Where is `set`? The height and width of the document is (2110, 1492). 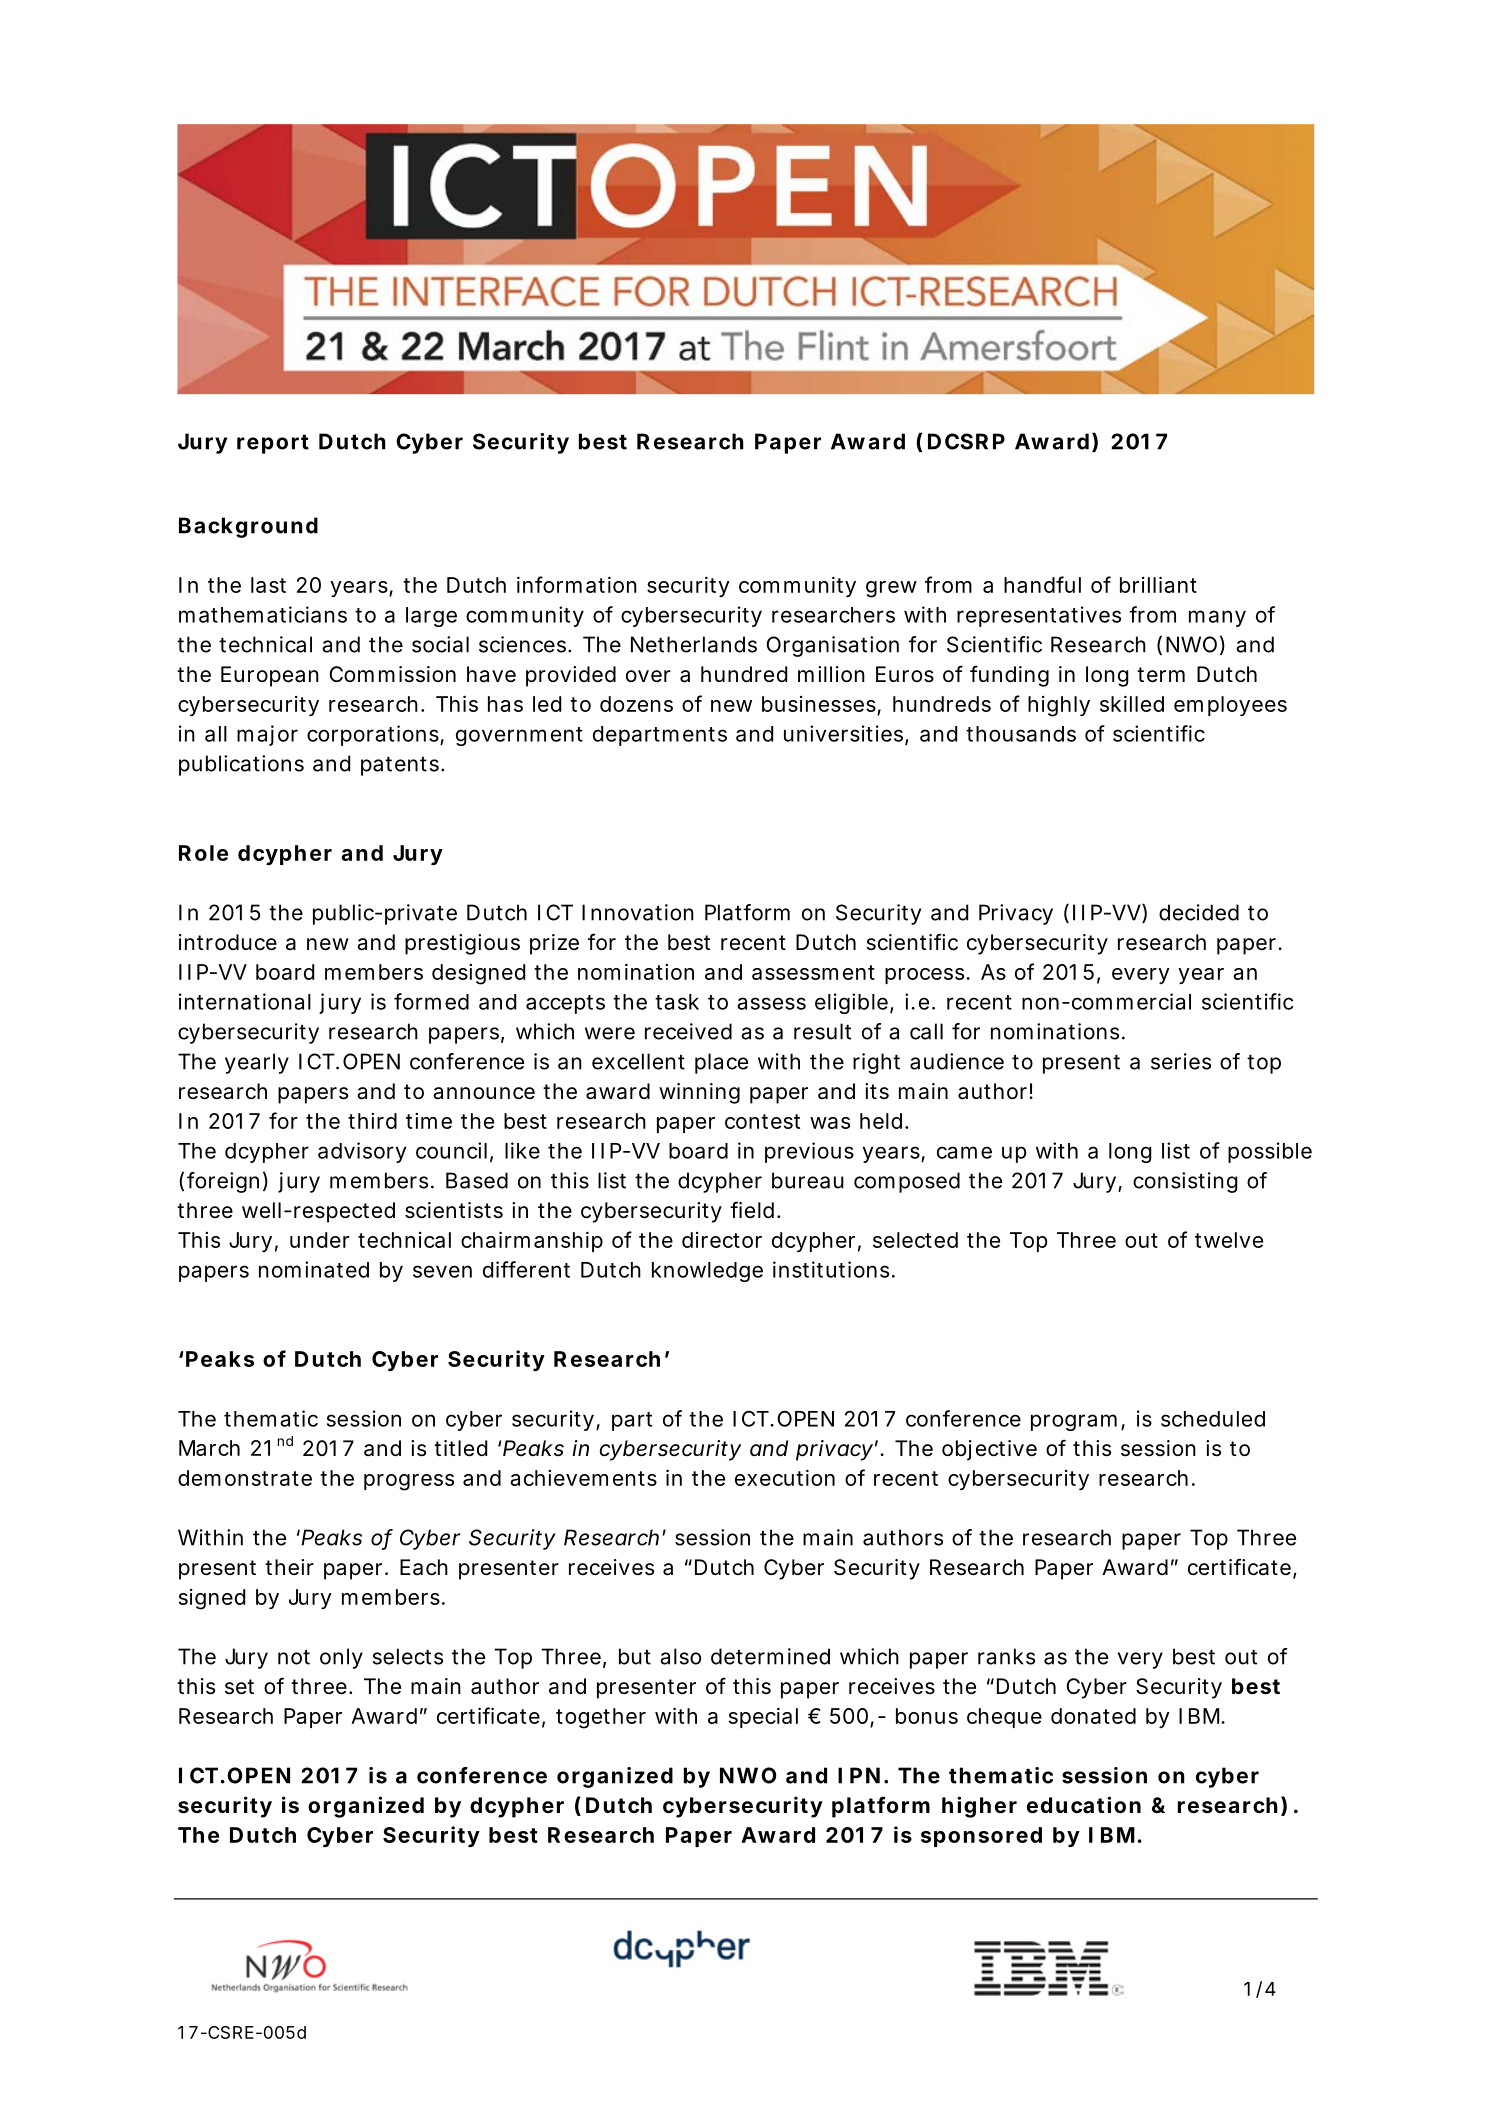
set is located at coordinates (239, 1687).
